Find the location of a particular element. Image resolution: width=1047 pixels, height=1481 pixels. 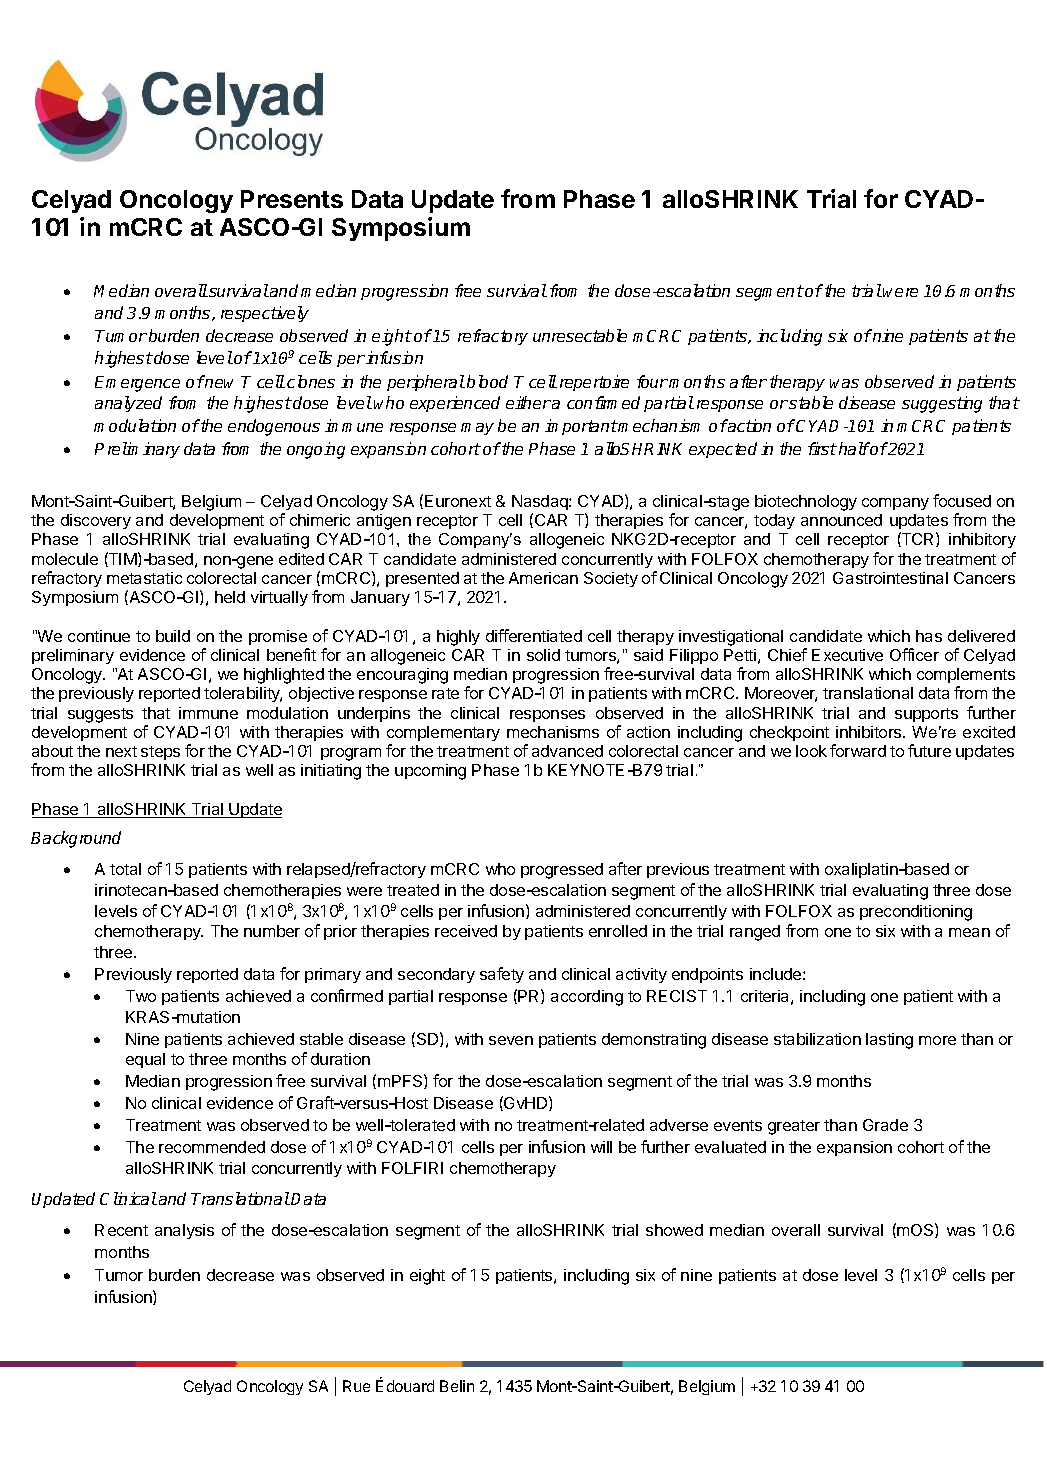

forward is located at coordinates (858, 750).
